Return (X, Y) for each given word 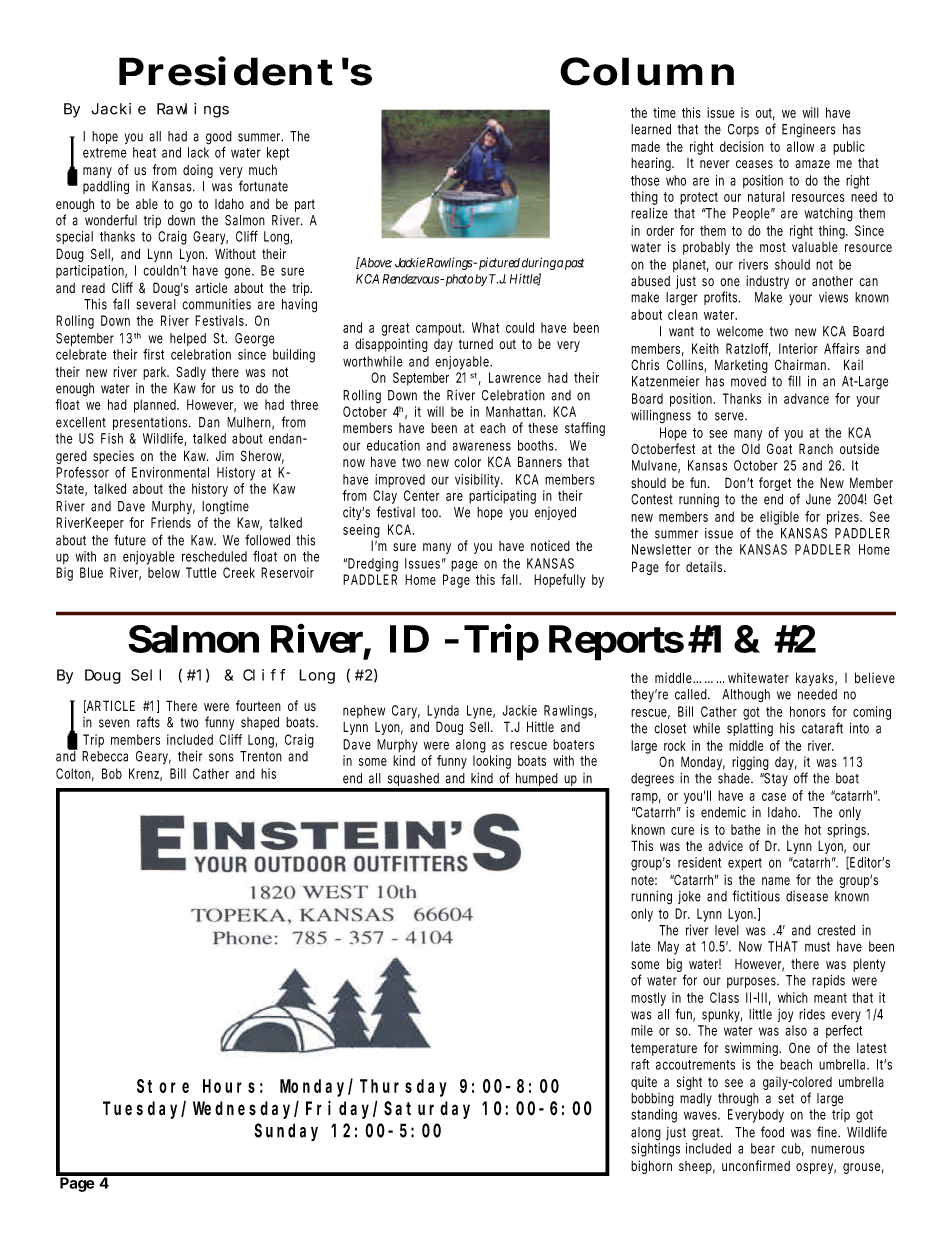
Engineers (809, 131)
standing (654, 1116)
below (164, 572)
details (705, 566)
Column (647, 71)
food (772, 1132)
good (219, 138)
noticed (550, 545)
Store (163, 1086)
